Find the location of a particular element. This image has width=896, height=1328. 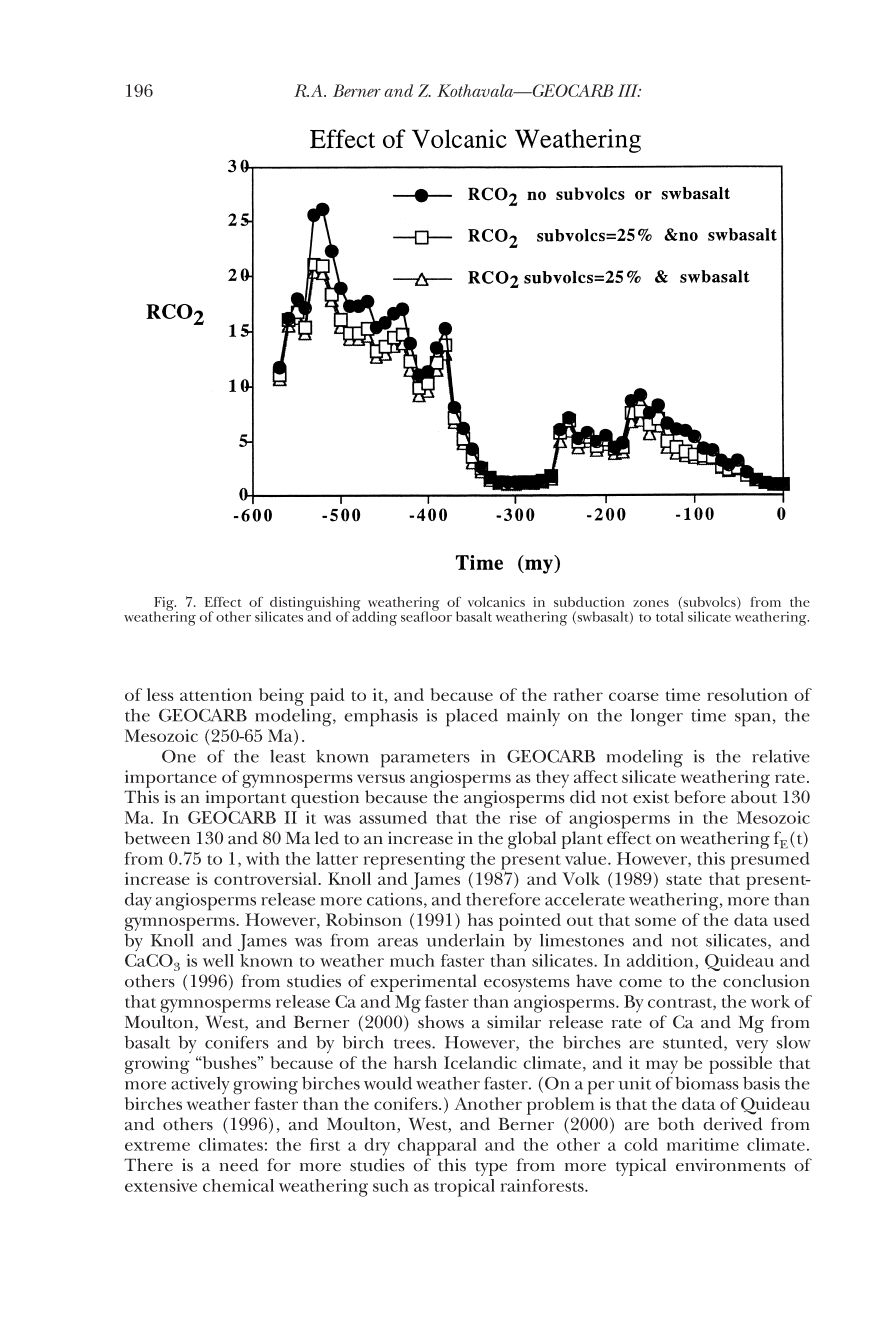

environments is located at coordinates (731, 1165).
